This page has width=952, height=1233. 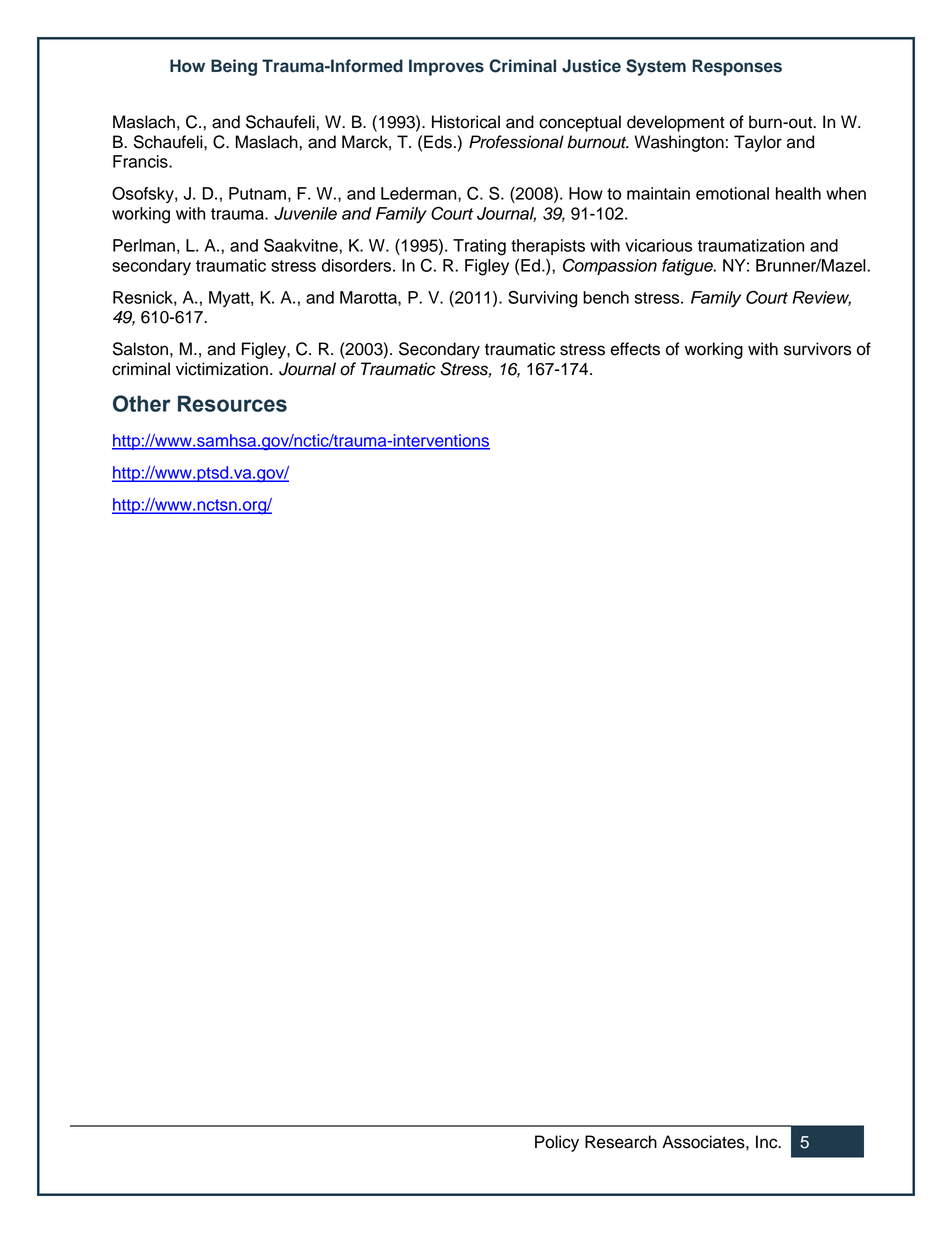 I want to click on Responses, so click(x=737, y=67).
